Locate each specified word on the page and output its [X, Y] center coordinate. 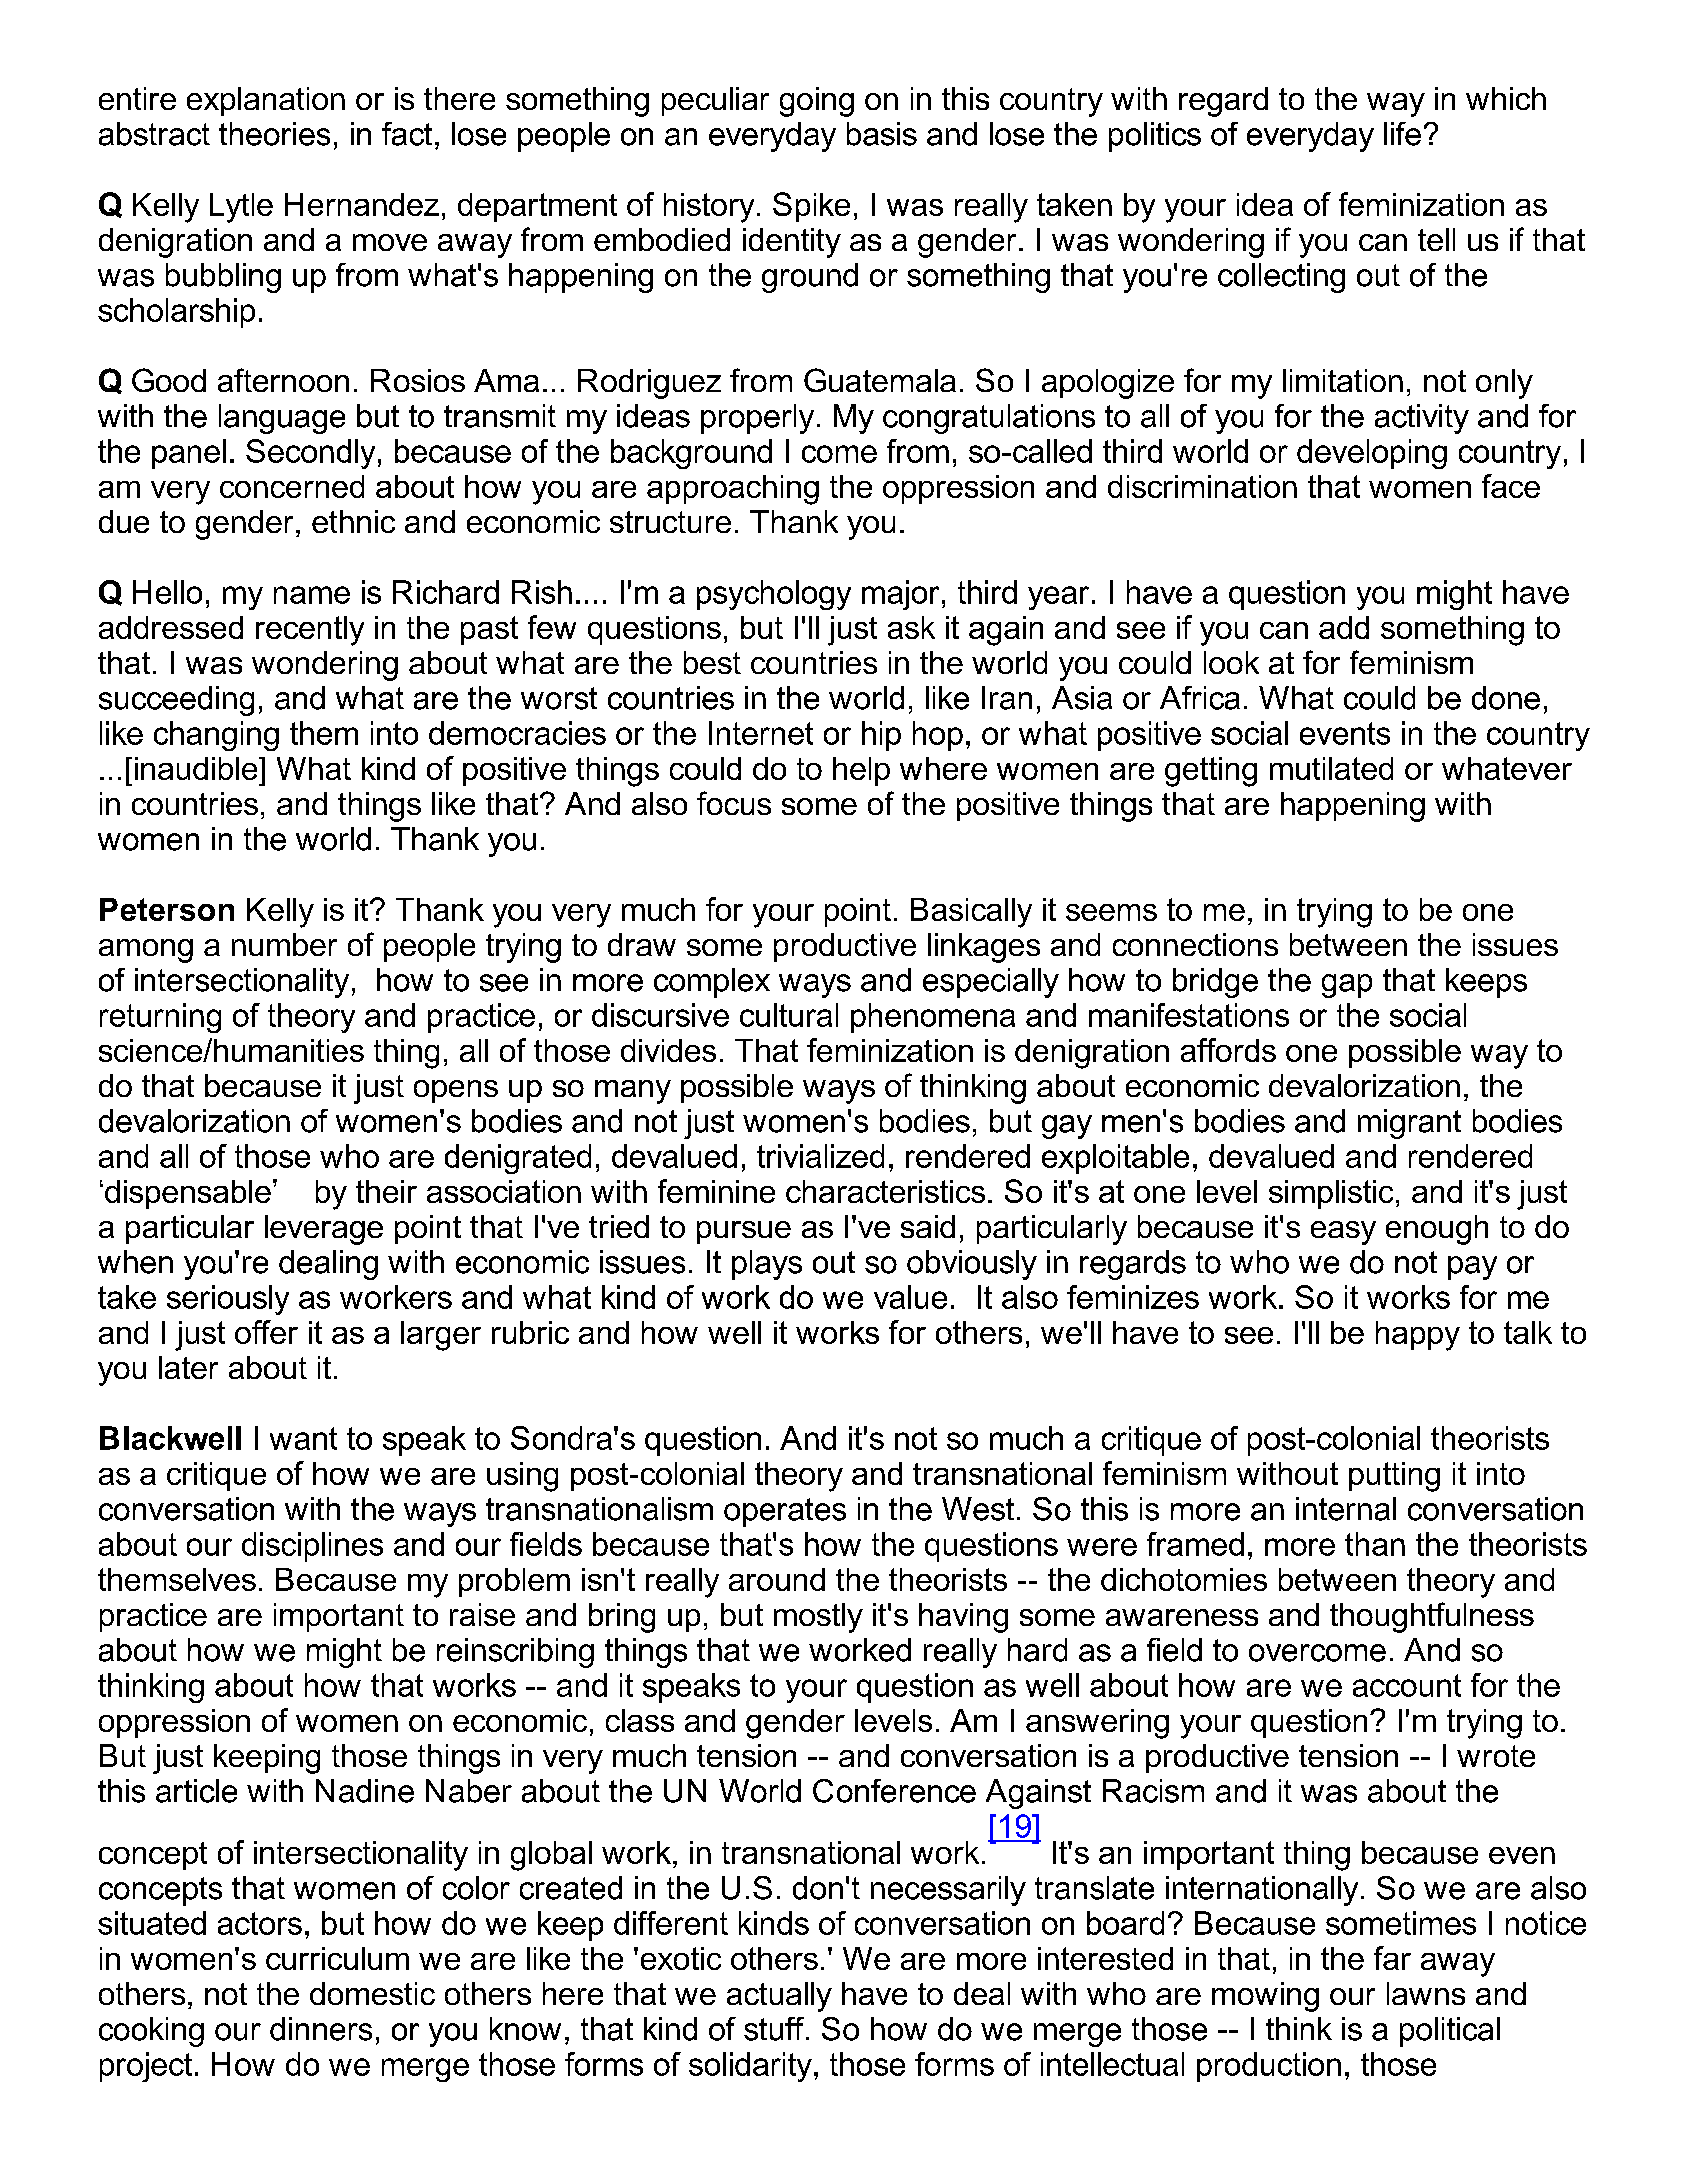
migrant [1409, 1124]
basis [882, 134]
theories [274, 134]
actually [779, 1997]
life [1402, 134]
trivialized [820, 1156]
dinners [321, 2029]
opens [456, 1091]
